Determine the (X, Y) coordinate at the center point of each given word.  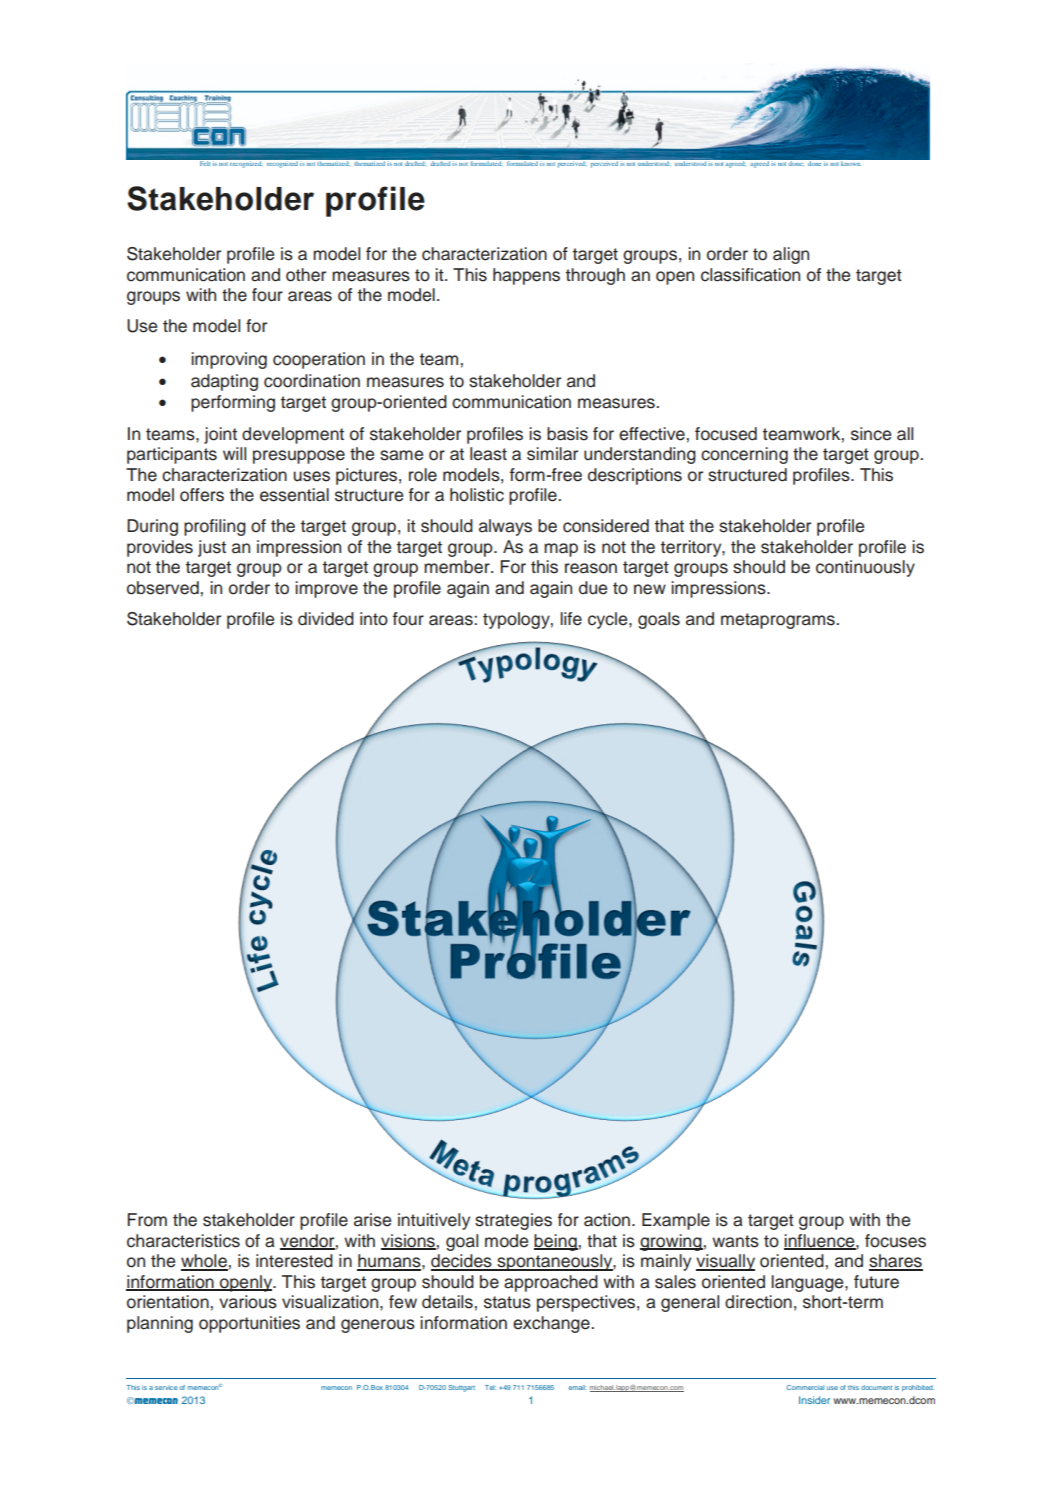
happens (526, 276)
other (306, 275)
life (571, 619)
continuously (865, 568)
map (561, 550)
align (791, 255)
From (147, 1220)
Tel (490, 1387)
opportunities (249, 1324)
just (212, 548)
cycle (609, 620)
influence (820, 1242)
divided (326, 619)
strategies (513, 1221)
